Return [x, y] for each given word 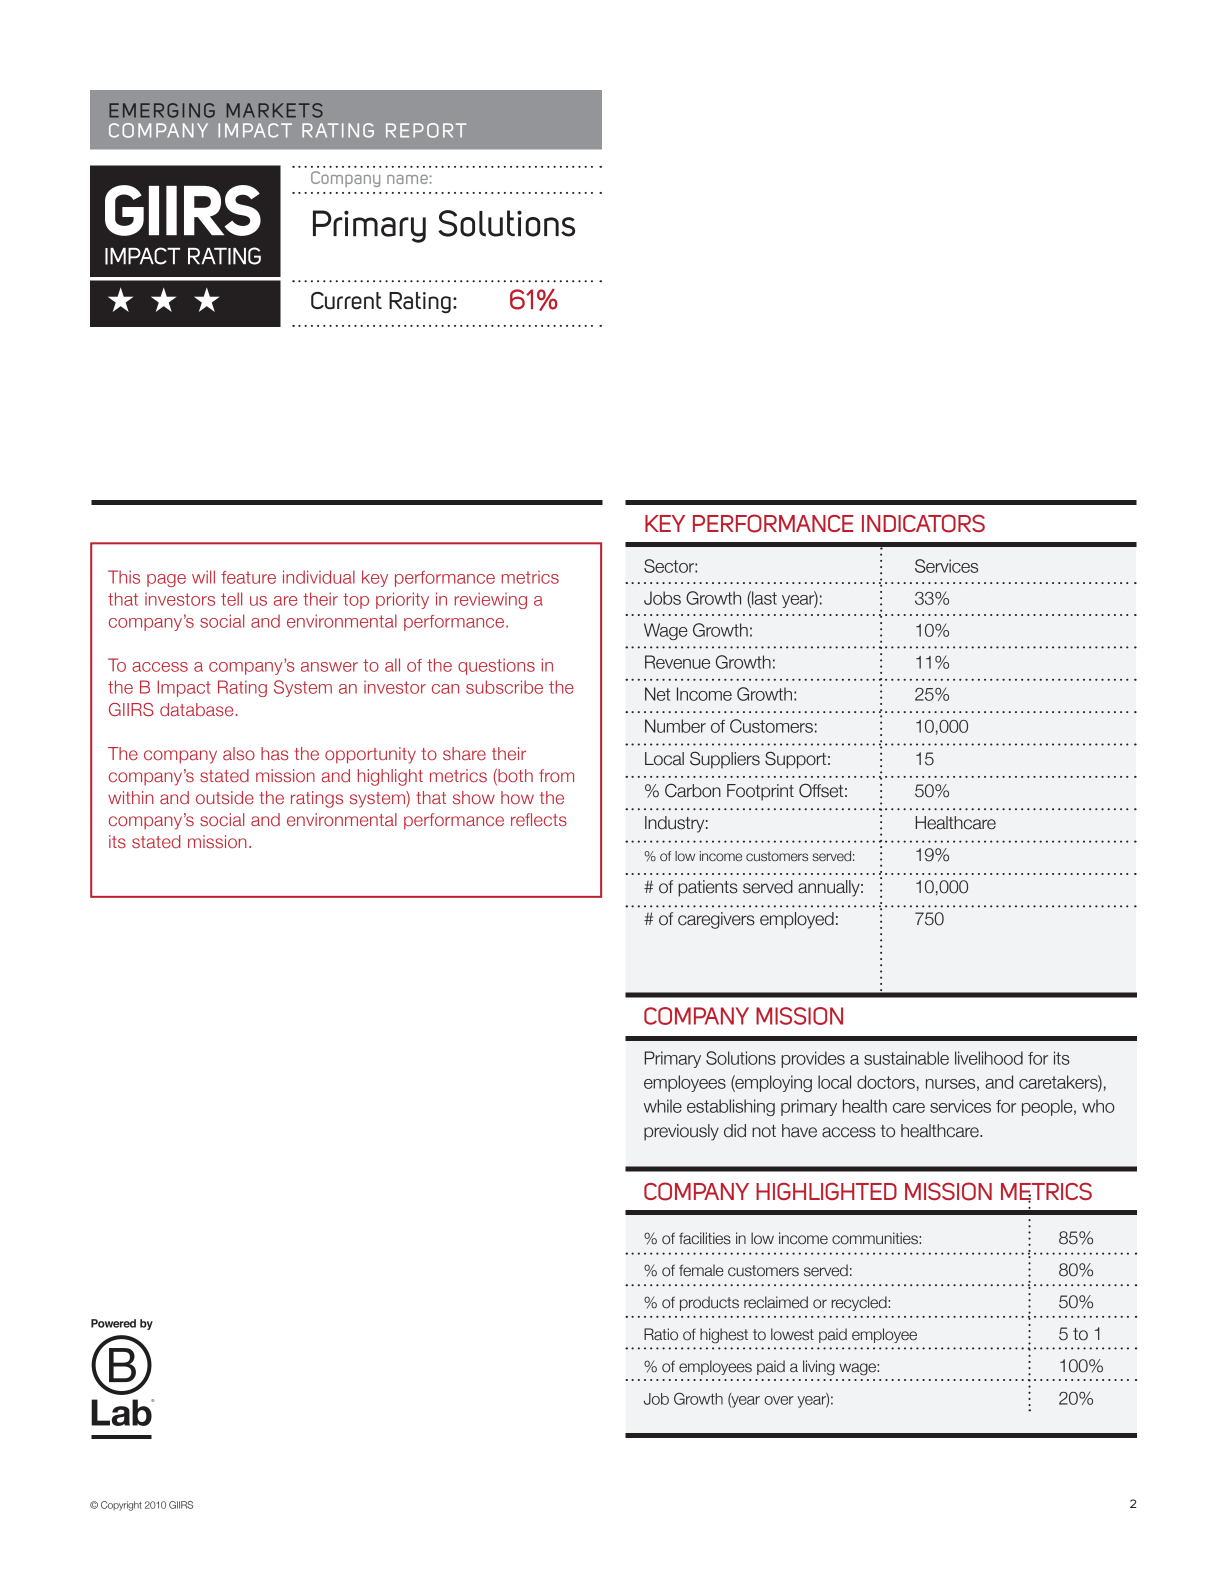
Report [426, 130]
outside [225, 797]
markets [275, 110]
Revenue [677, 662]
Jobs [662, 598]
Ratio [661, 1334]
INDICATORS [923, 523]
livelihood [989, 1058]
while [663, 1106]
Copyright [121, 1506]
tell [231, 599]
